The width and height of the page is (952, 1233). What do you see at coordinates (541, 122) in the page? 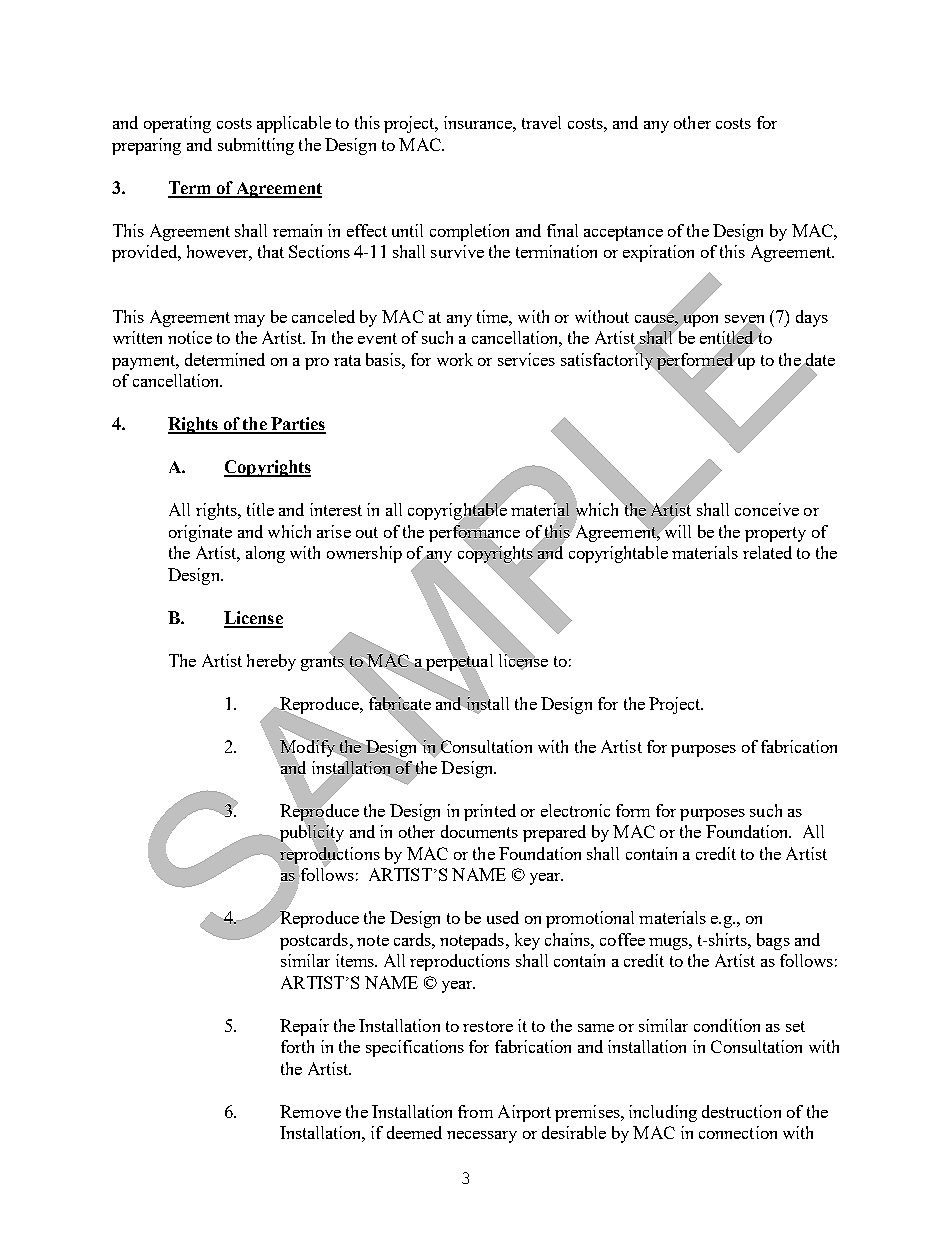
I see `travel` at bounding box center [541, 122].
